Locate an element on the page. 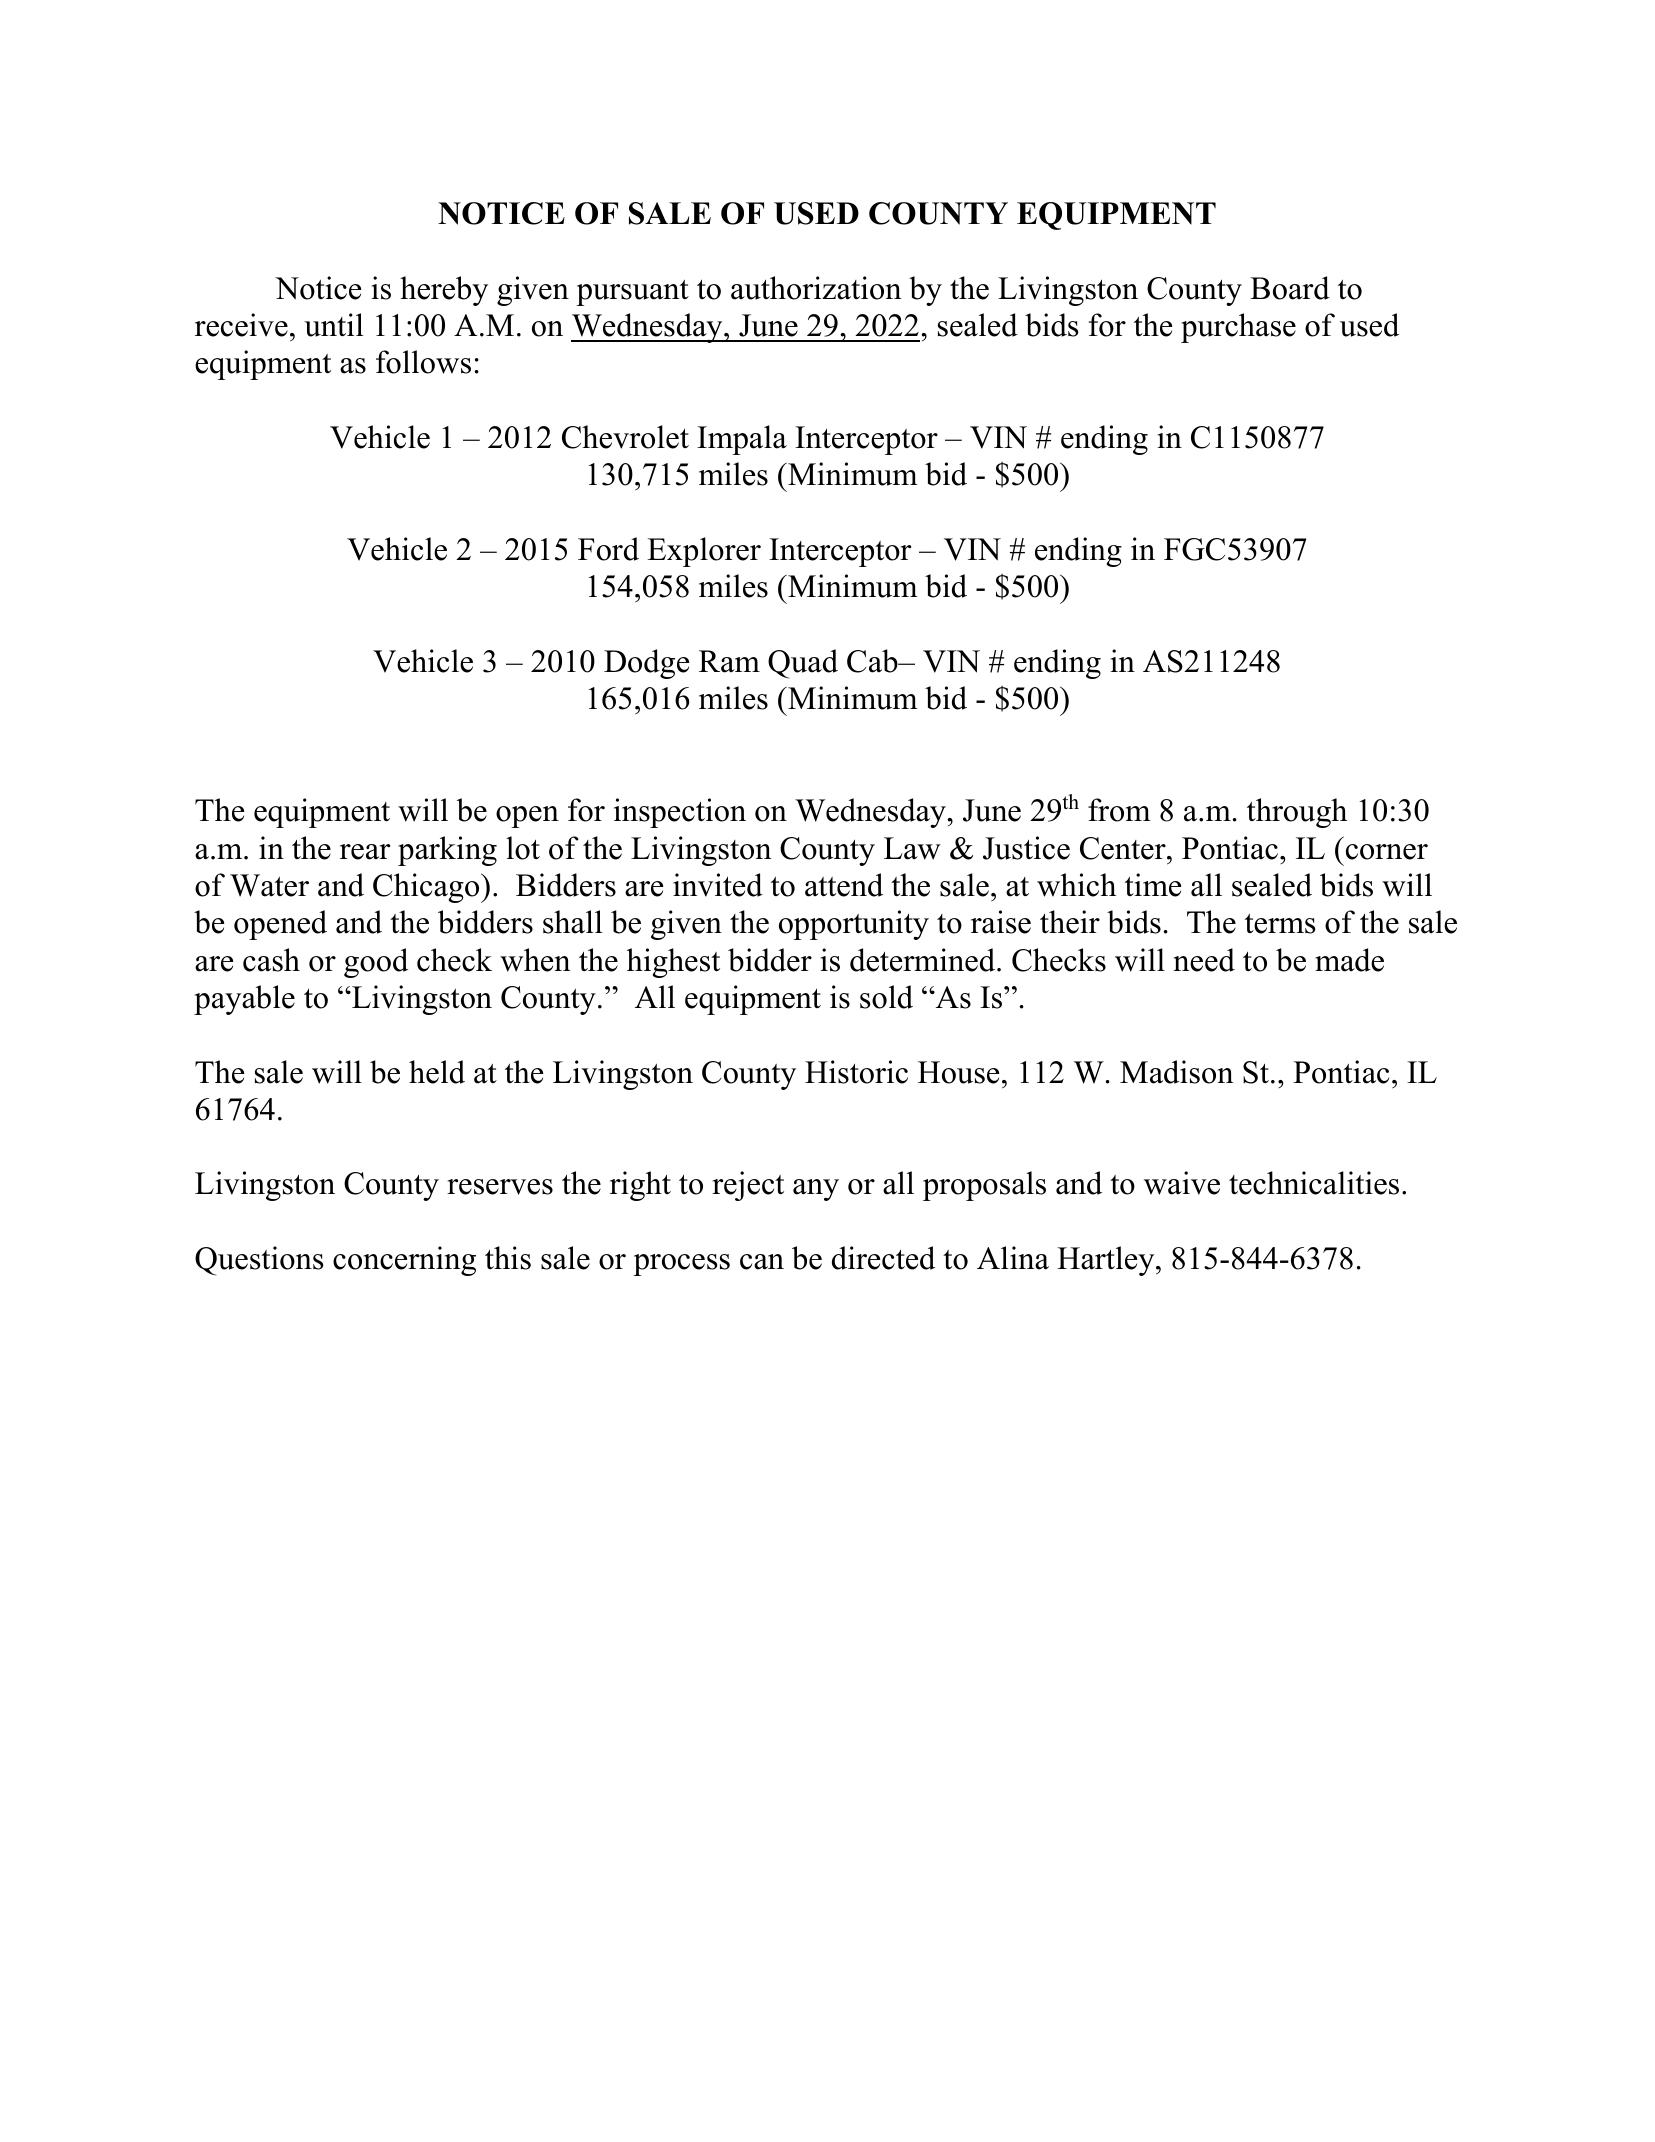  opportunity is located at coordinates (854, 925).
